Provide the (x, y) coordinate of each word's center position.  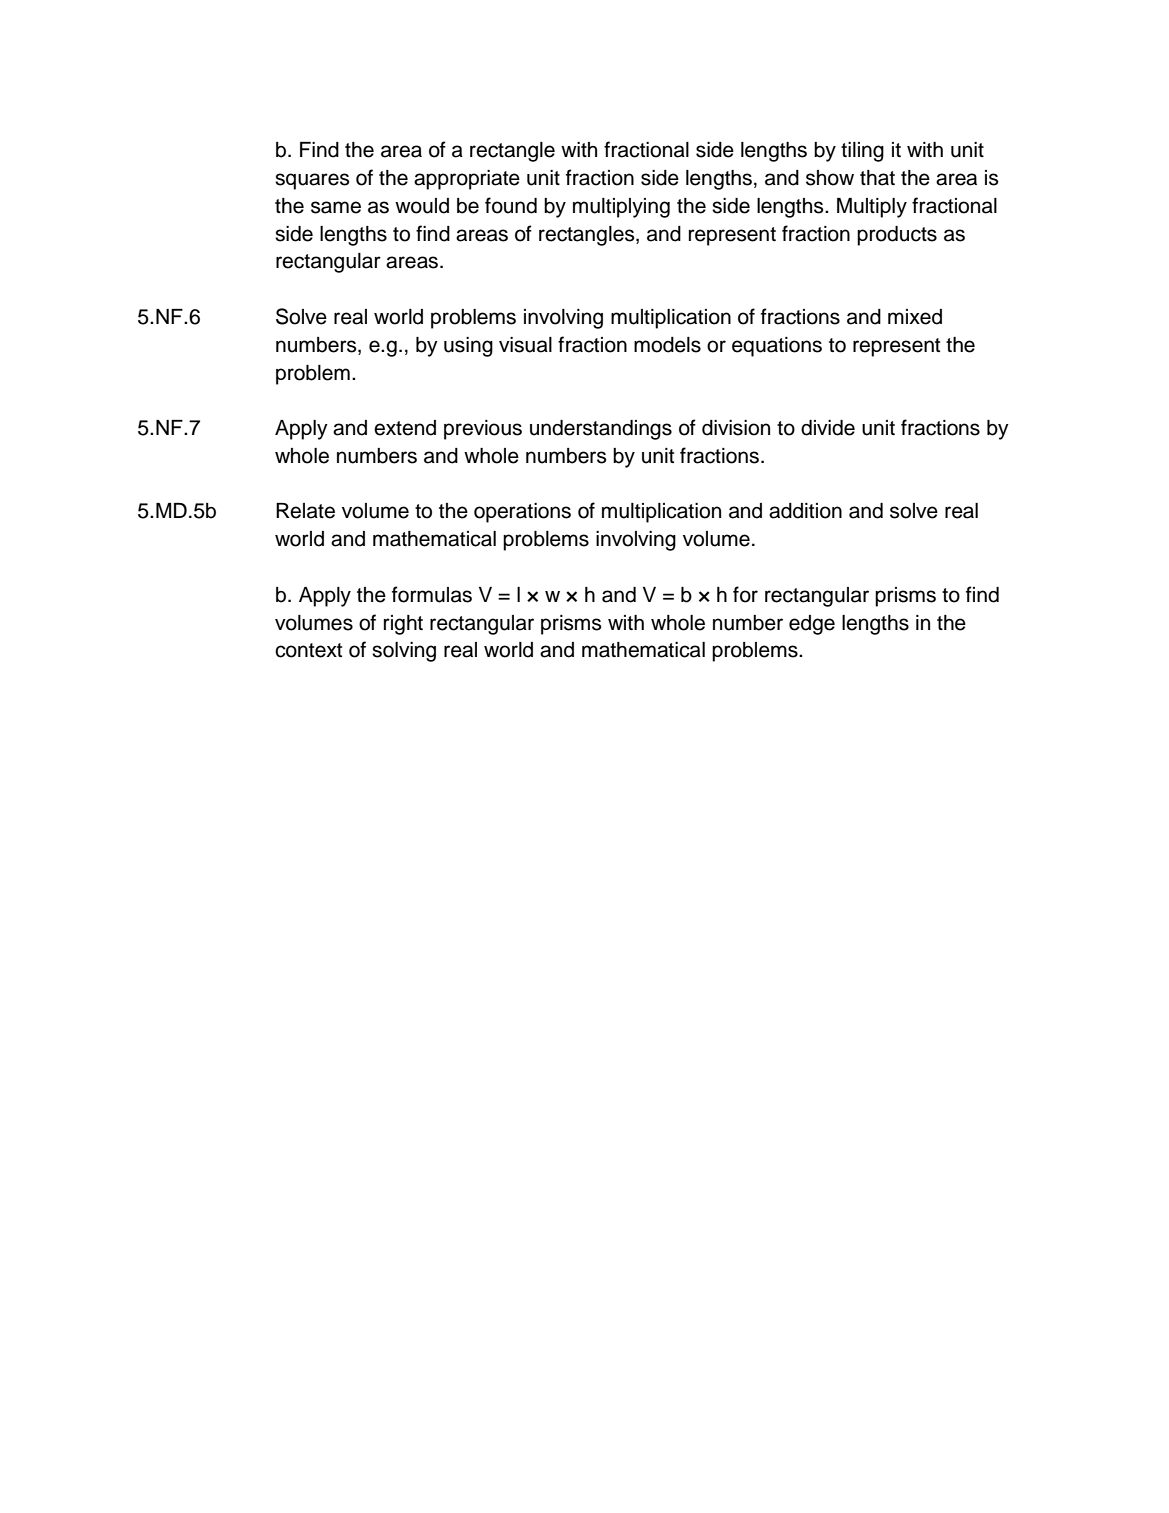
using (468, 347)
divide (828, 428)
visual (525, 345)
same (336, 207)
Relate (305, 511)
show (830, 178)
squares (312, 181)
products (897, 236)
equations (777, 347)
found (511, 205)
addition (805, 511)
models (667, 345)
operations (522, 513)
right (403, 625)
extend (405, 428)
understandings (601, 430)
